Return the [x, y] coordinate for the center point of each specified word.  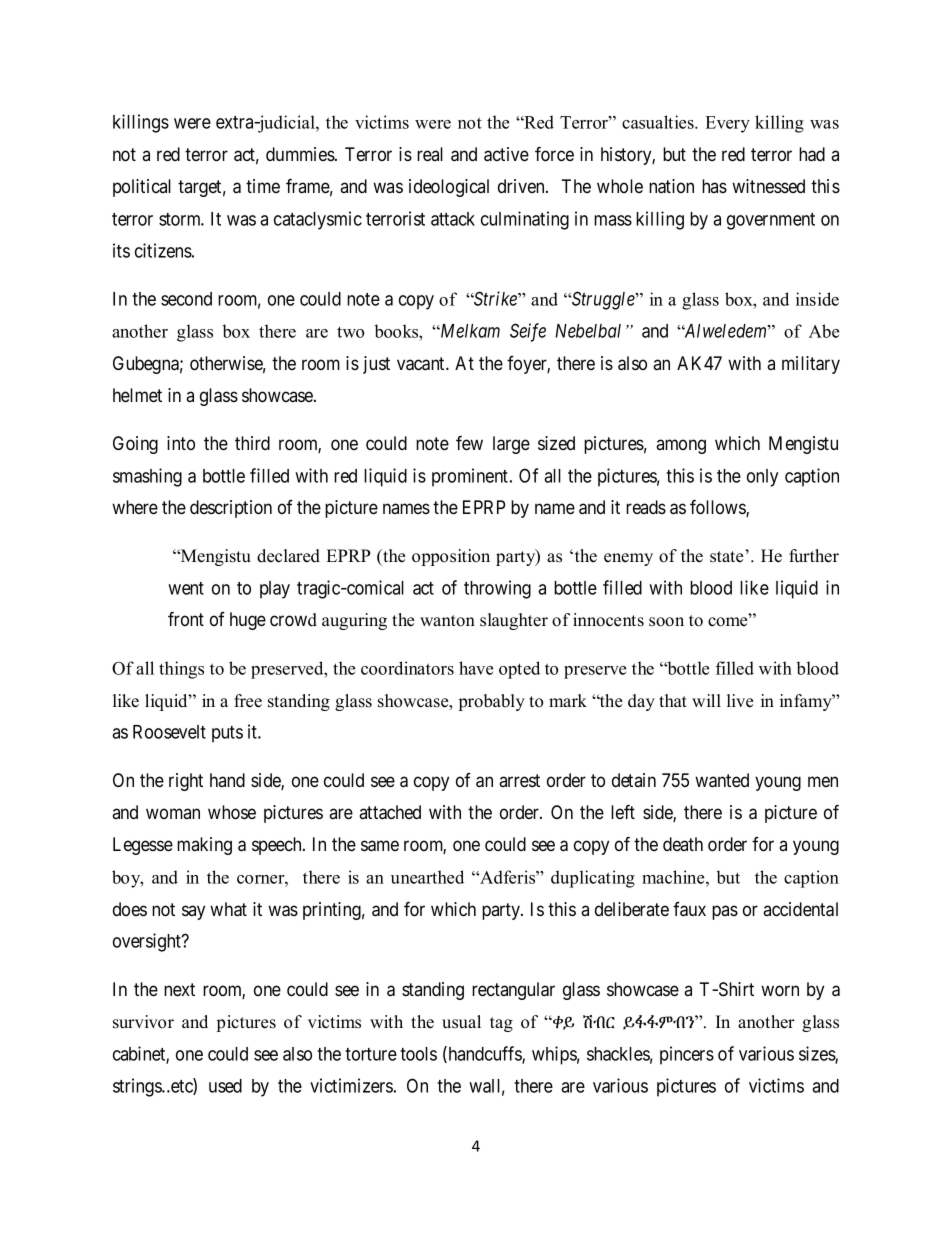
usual [461, 1022]
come [729, 621]
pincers [687, 1055]
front [186, 618]
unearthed [427, 877]
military [811, 365]
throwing [497, 589]
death [683, 844]
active [506, 154]
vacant [422, 364]
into [181, 443]
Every [727, 124]
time [263, 186]
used [225, 1086]
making [204, 846]
